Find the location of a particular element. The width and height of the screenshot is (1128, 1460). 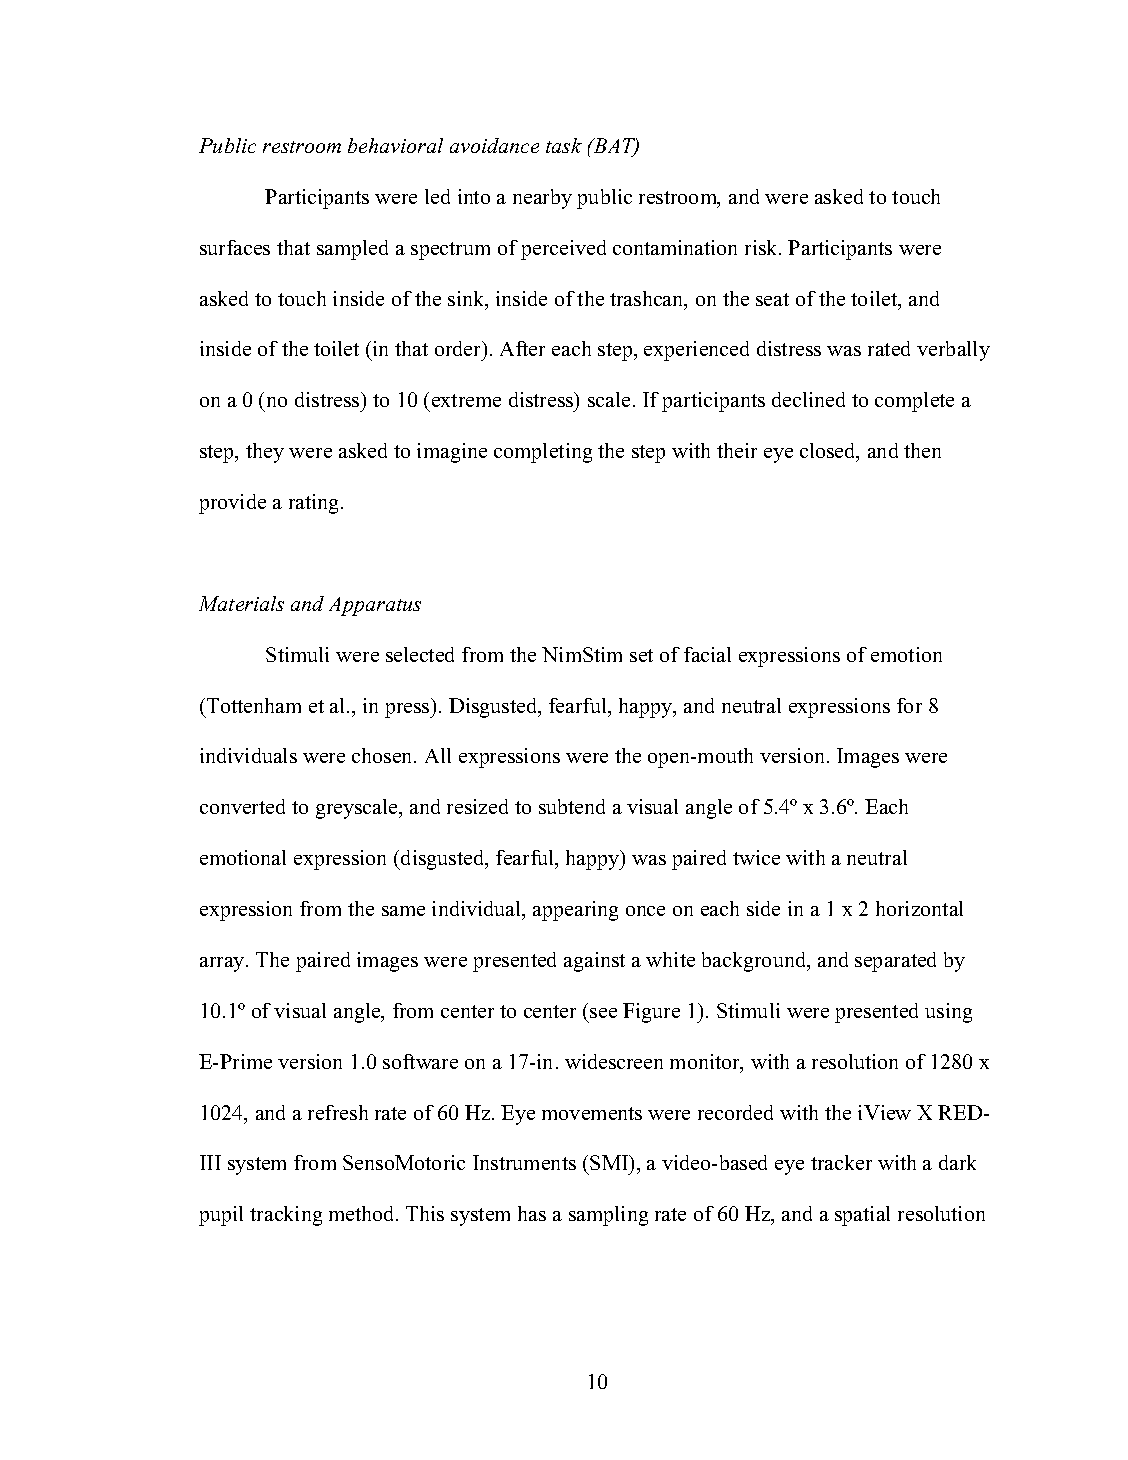

task is located at coordinates (564, 145).
